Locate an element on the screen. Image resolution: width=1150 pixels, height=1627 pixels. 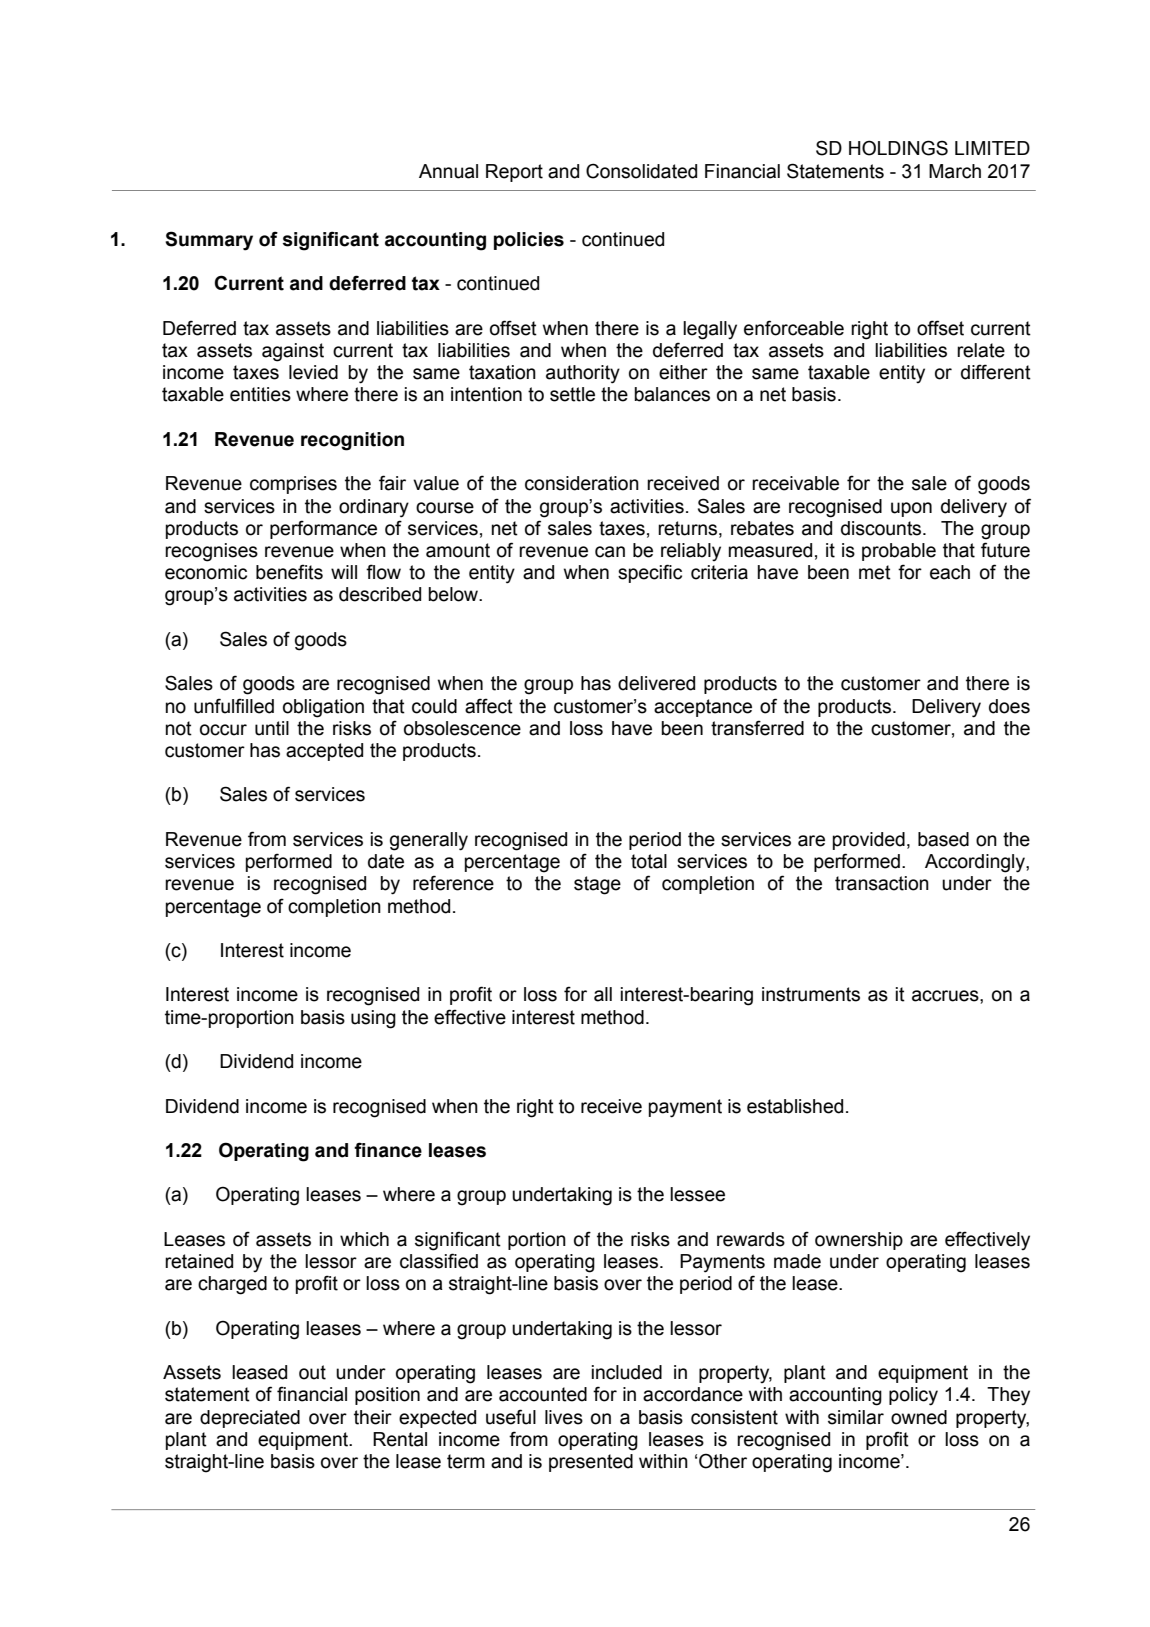
depreciated is located at coordinates (250, 1419).
